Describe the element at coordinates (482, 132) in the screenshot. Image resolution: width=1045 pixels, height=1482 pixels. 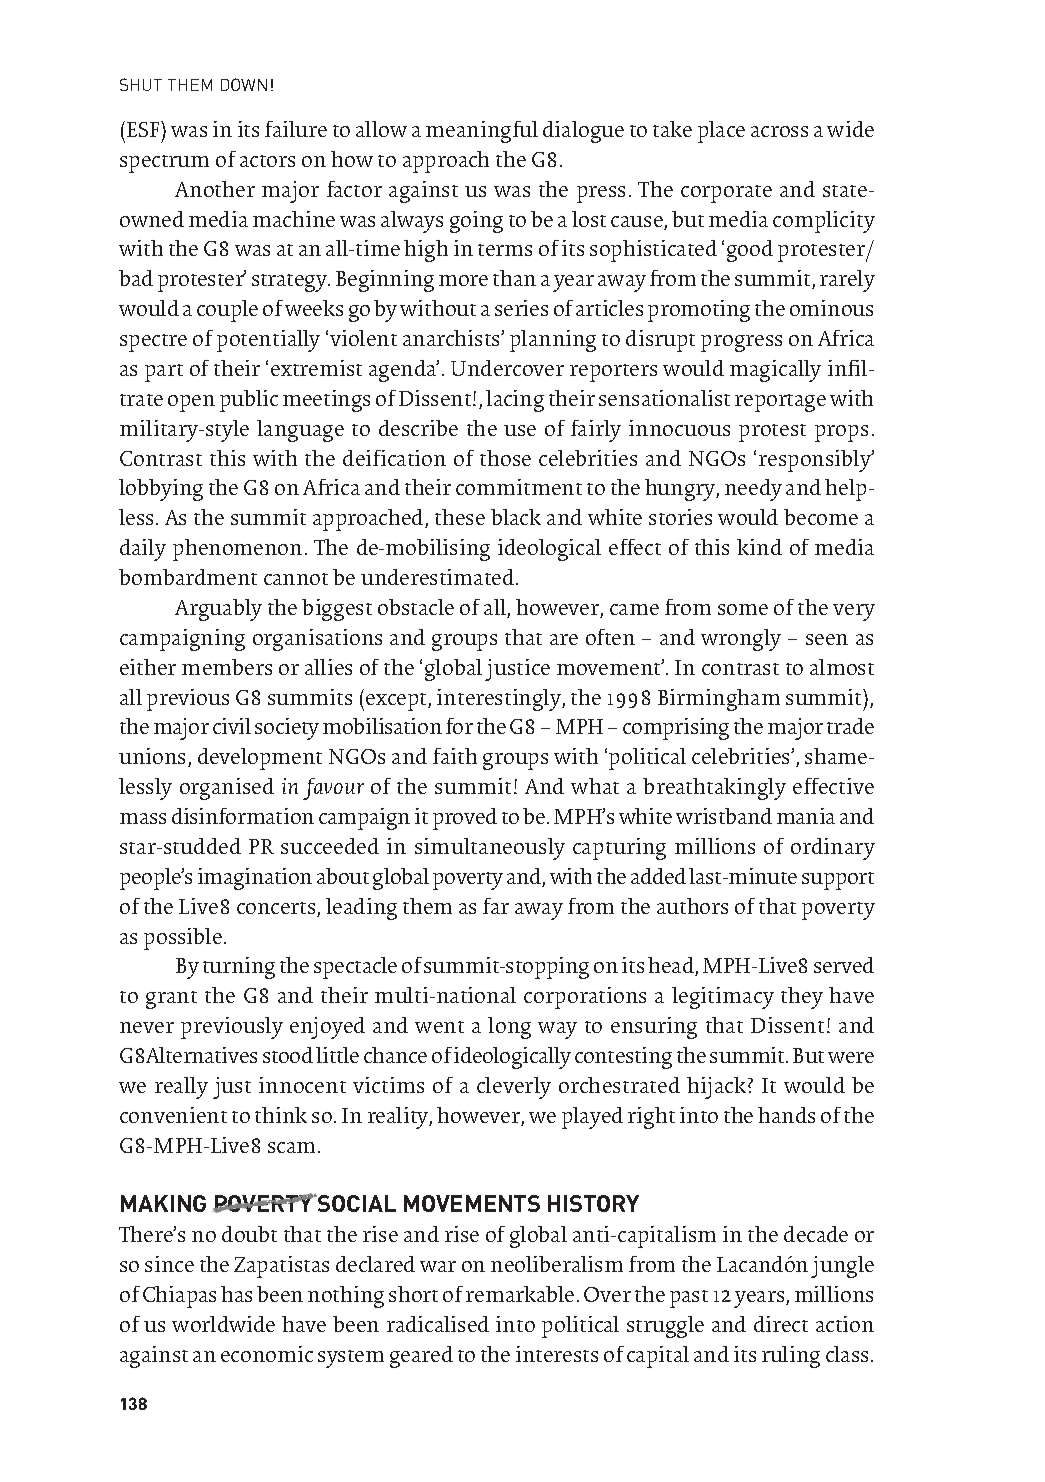
I see `meaningful` at that location.
